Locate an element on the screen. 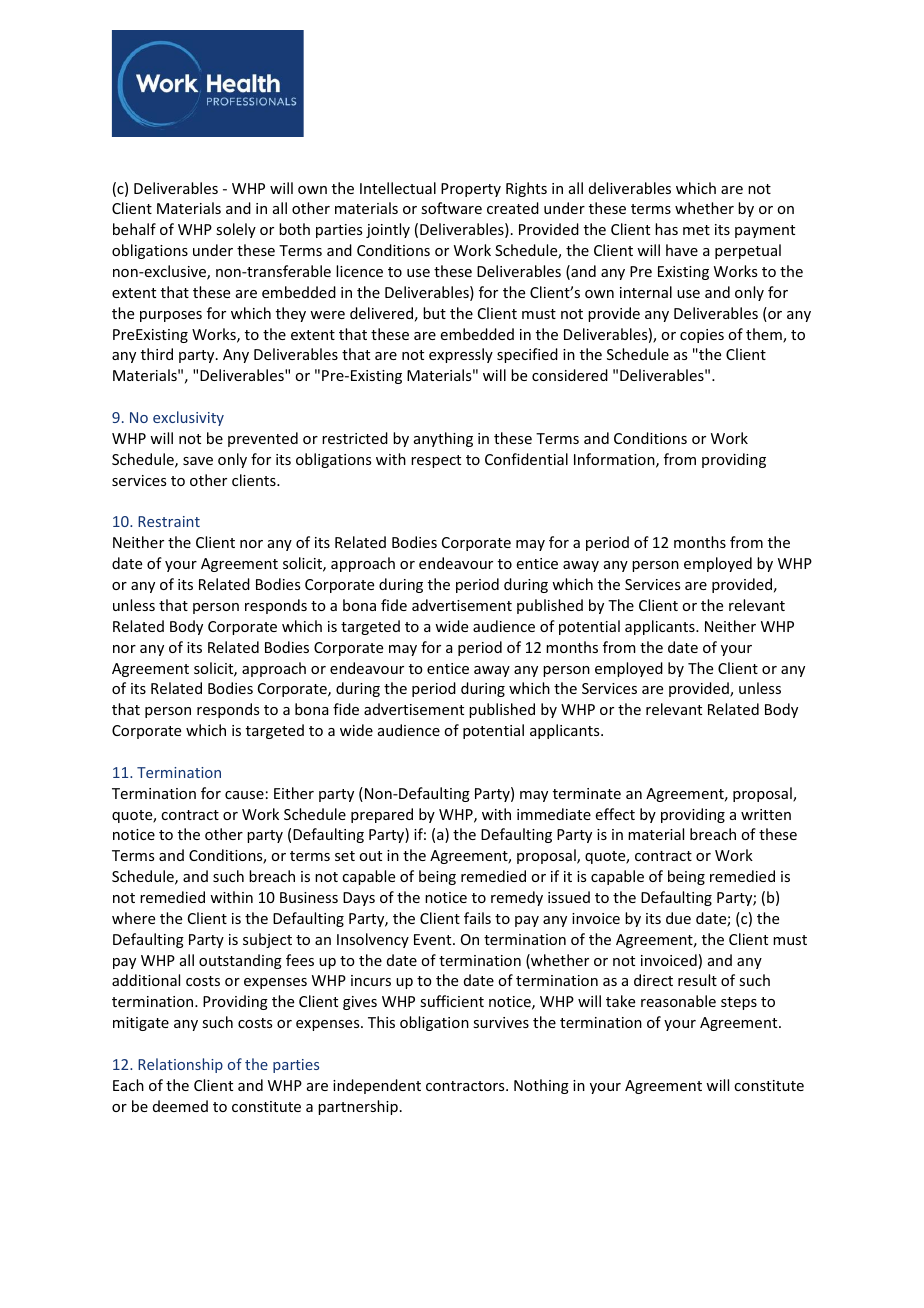  fails is located at coordinates (477, 918).
